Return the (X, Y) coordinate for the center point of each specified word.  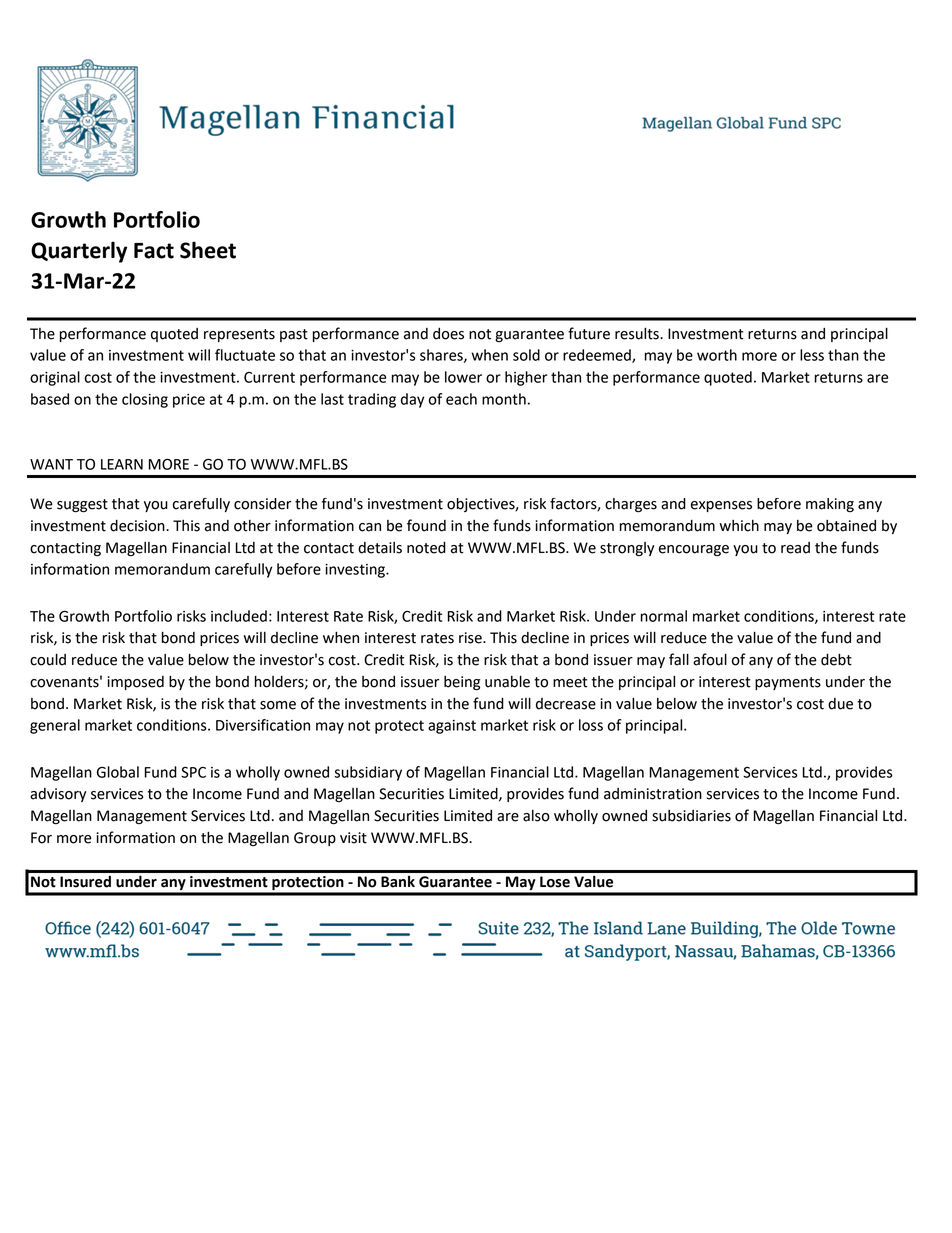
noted (426, 548)
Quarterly (79, 252)
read (795, 548)
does (448, 334)
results (638, 334)
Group (315, 839)
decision (138, 526)
